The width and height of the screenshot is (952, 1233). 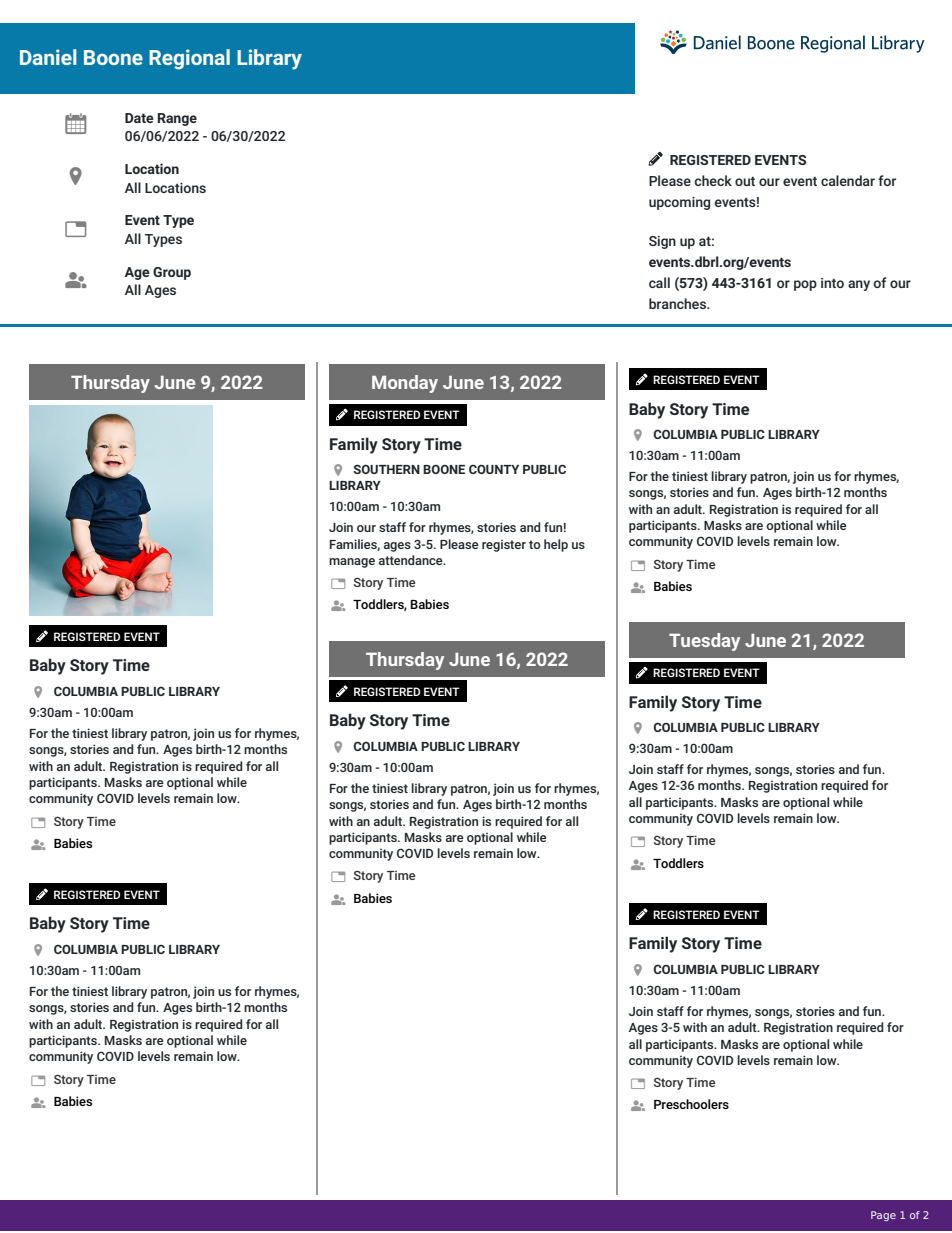 What do you see at coordinates (691, 1104) in the screenshot?
I see `Preschoolers` at bounding box center [691, 1104].
